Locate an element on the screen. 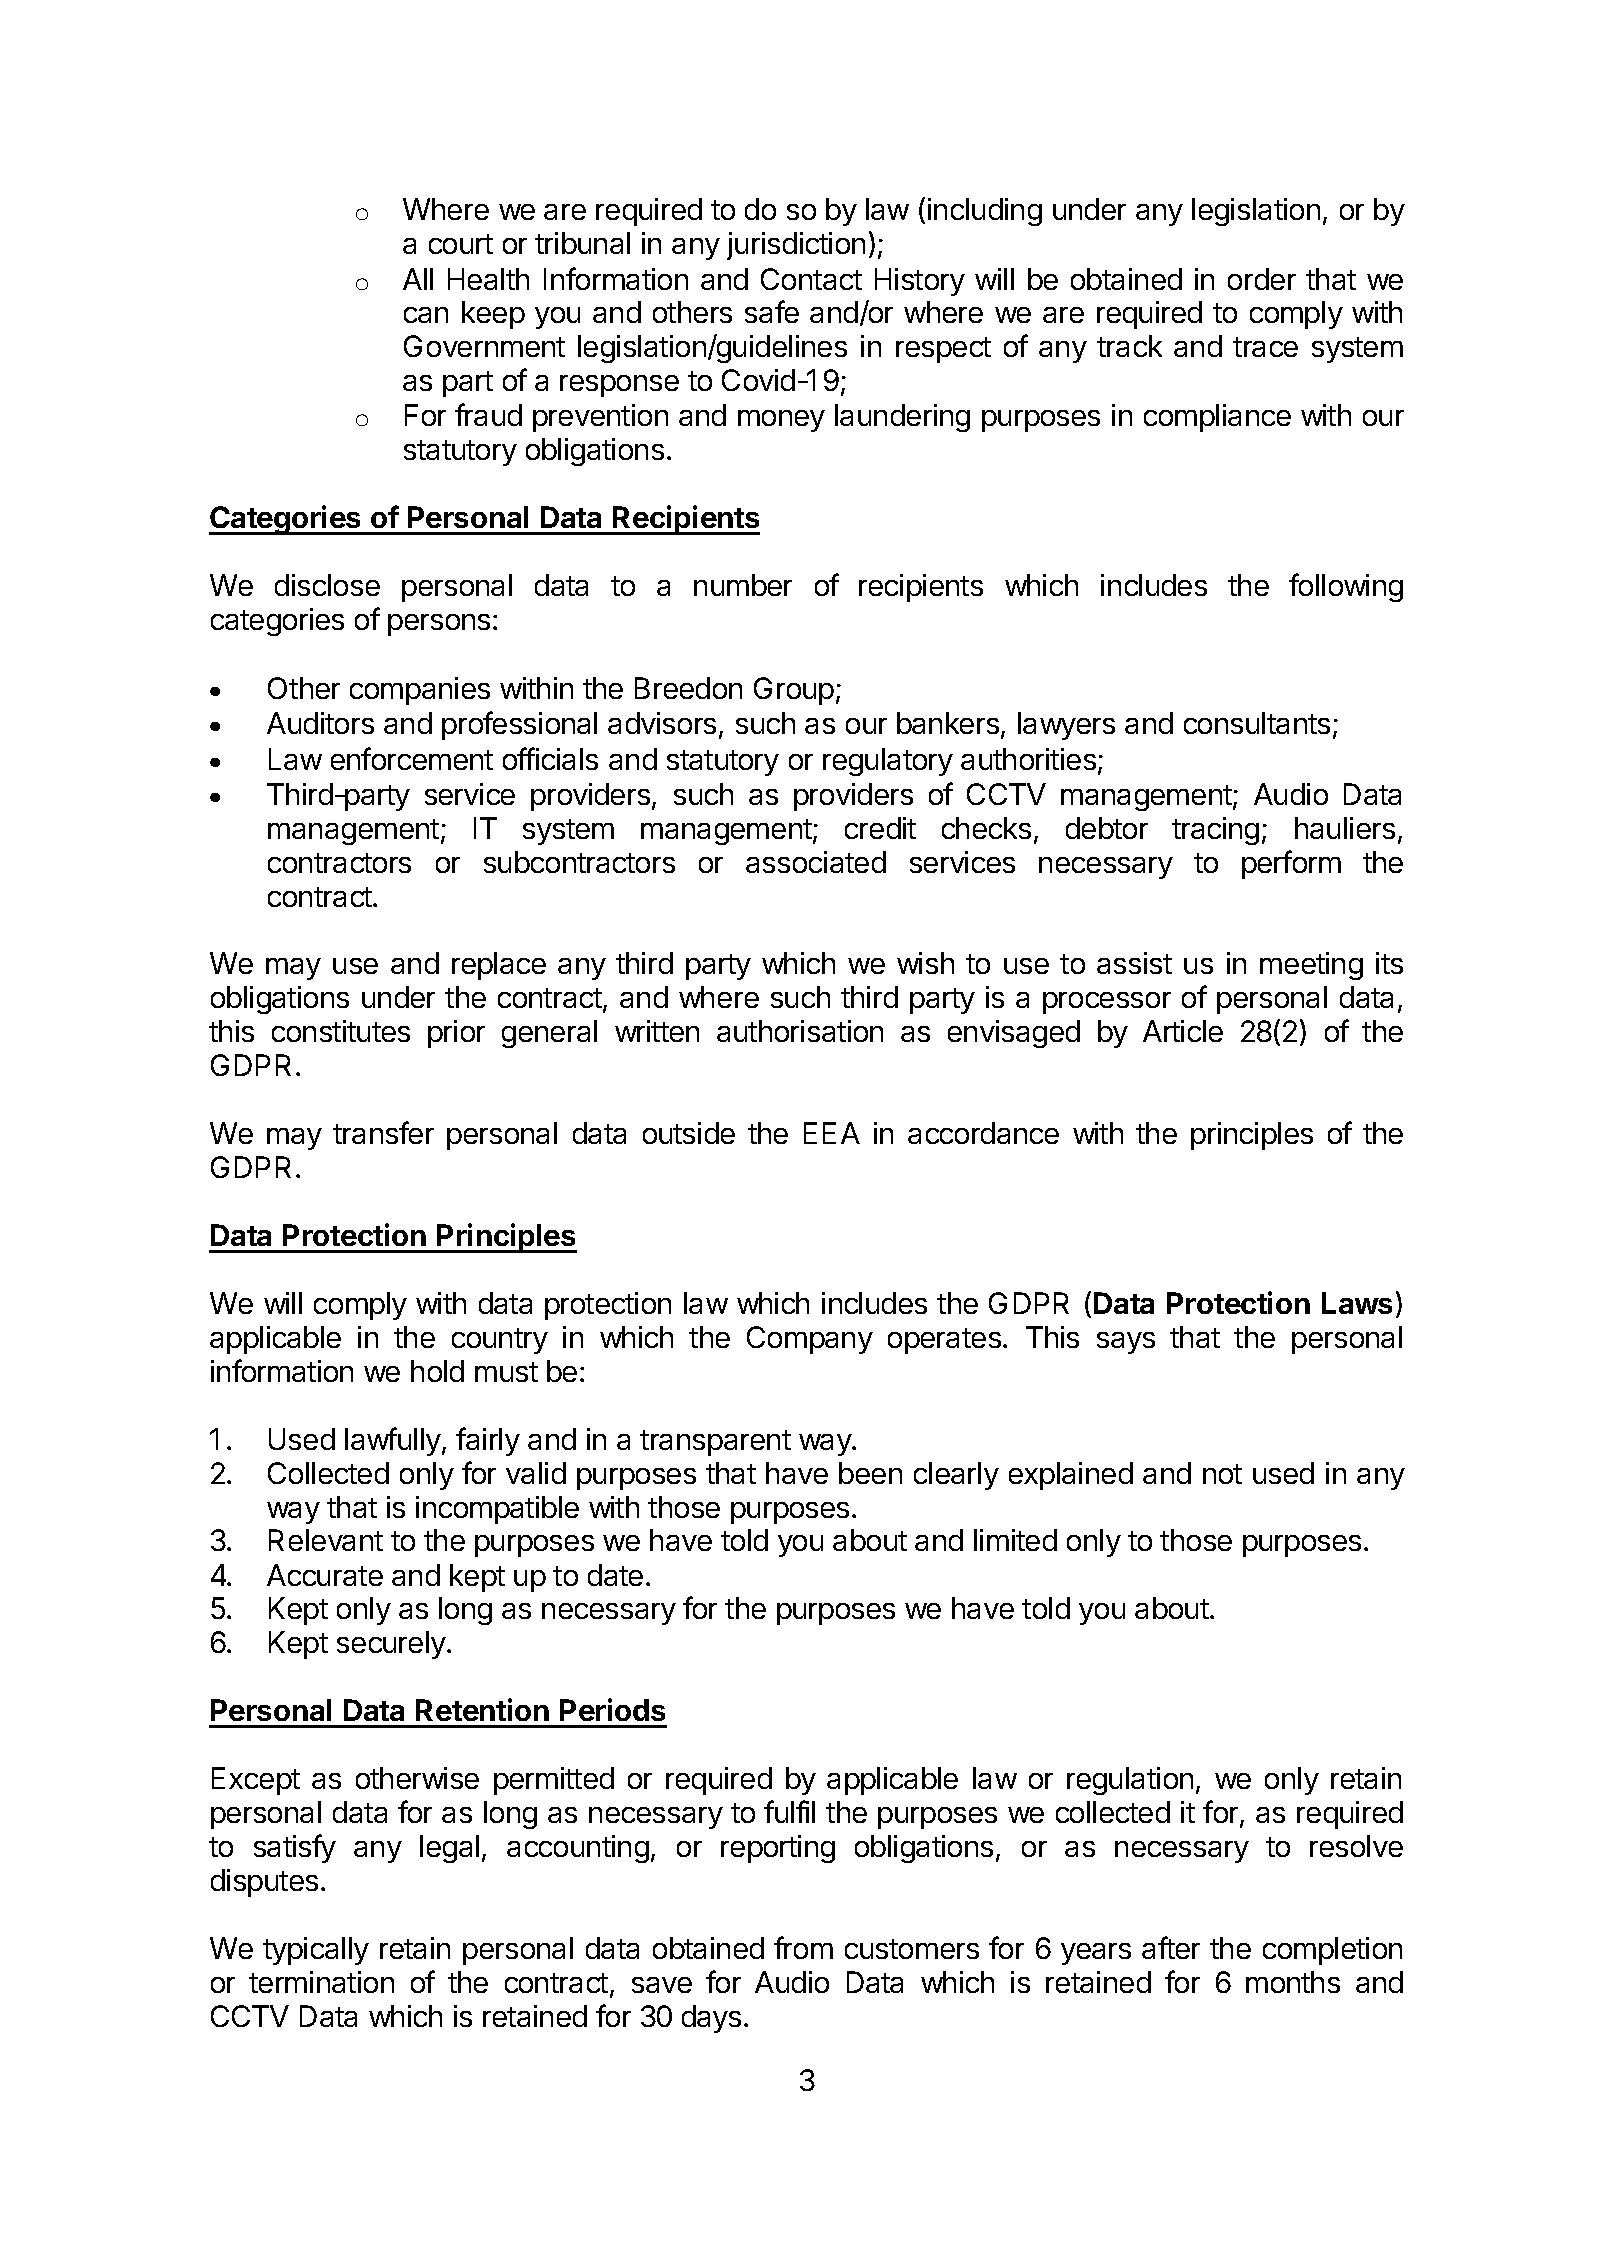  Relevant is located at coordinates (326, 1540).
